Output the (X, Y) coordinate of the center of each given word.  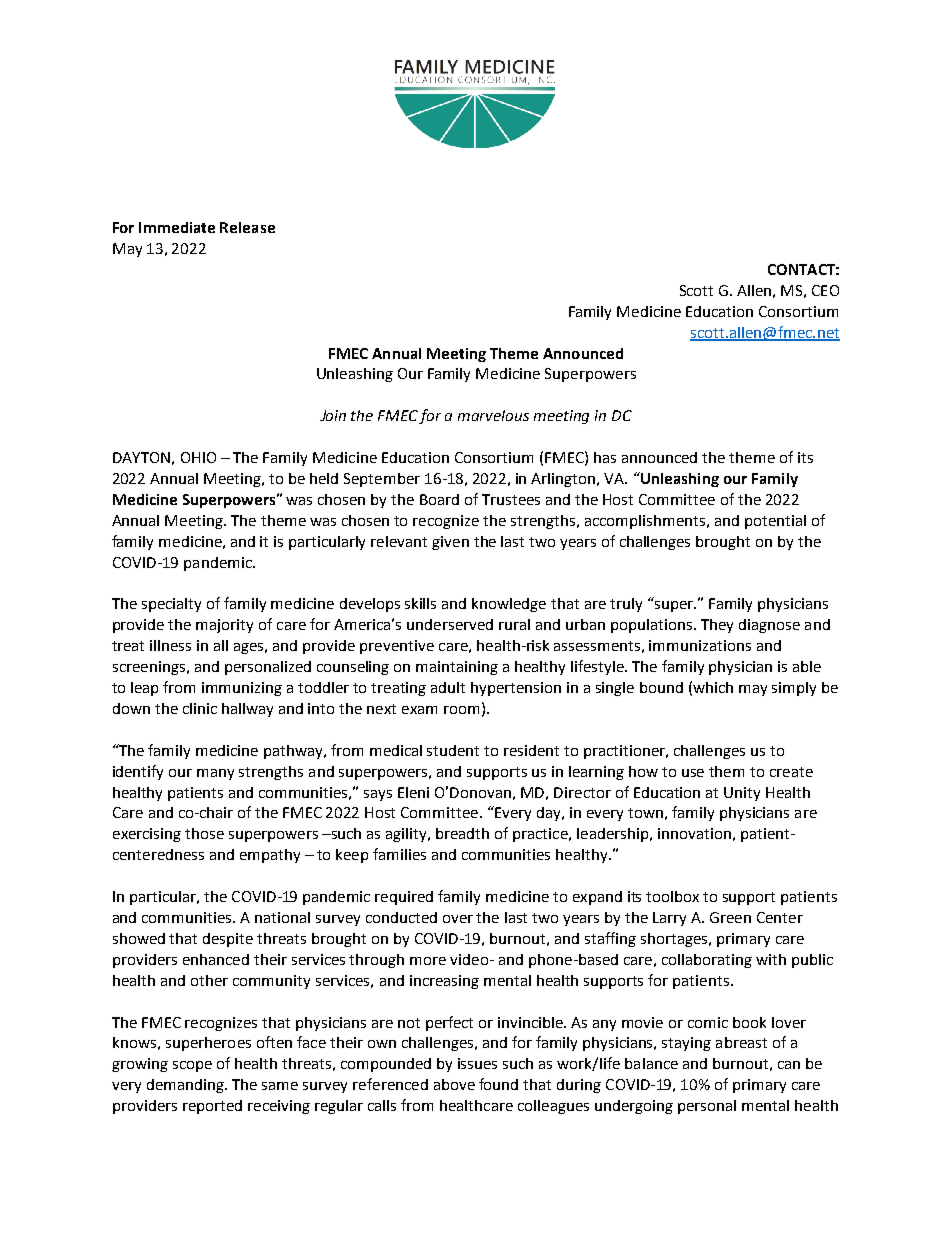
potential (775, 522)
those (204, 833)
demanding (186, 1086)
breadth (462, 833)
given (450, 543)
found (498, 1084)
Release (247, 227)
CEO (825, 290)
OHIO (198, 457)
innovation (694, 833)
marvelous (493, 415)
